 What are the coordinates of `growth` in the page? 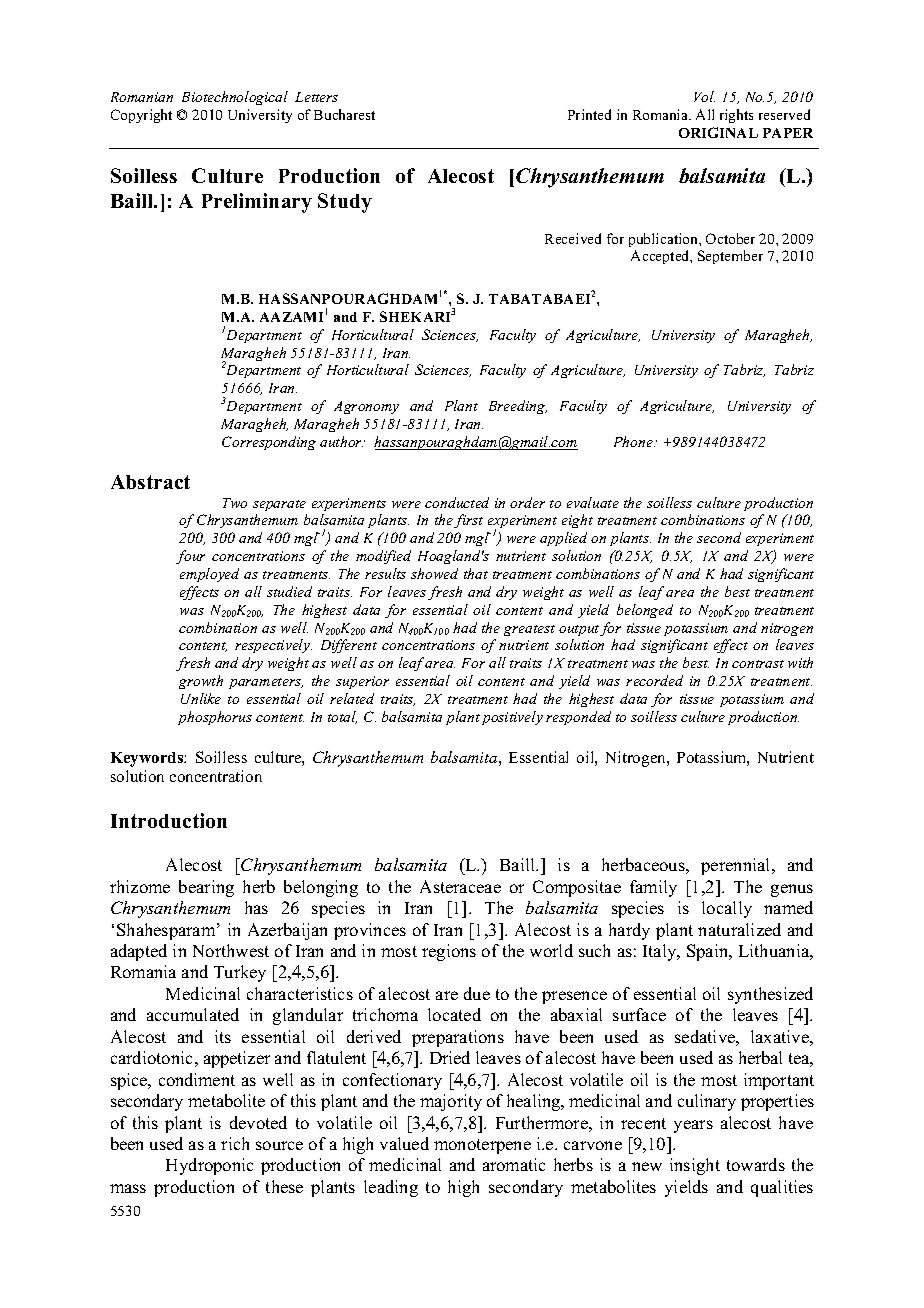 It's located at (201, 682).
